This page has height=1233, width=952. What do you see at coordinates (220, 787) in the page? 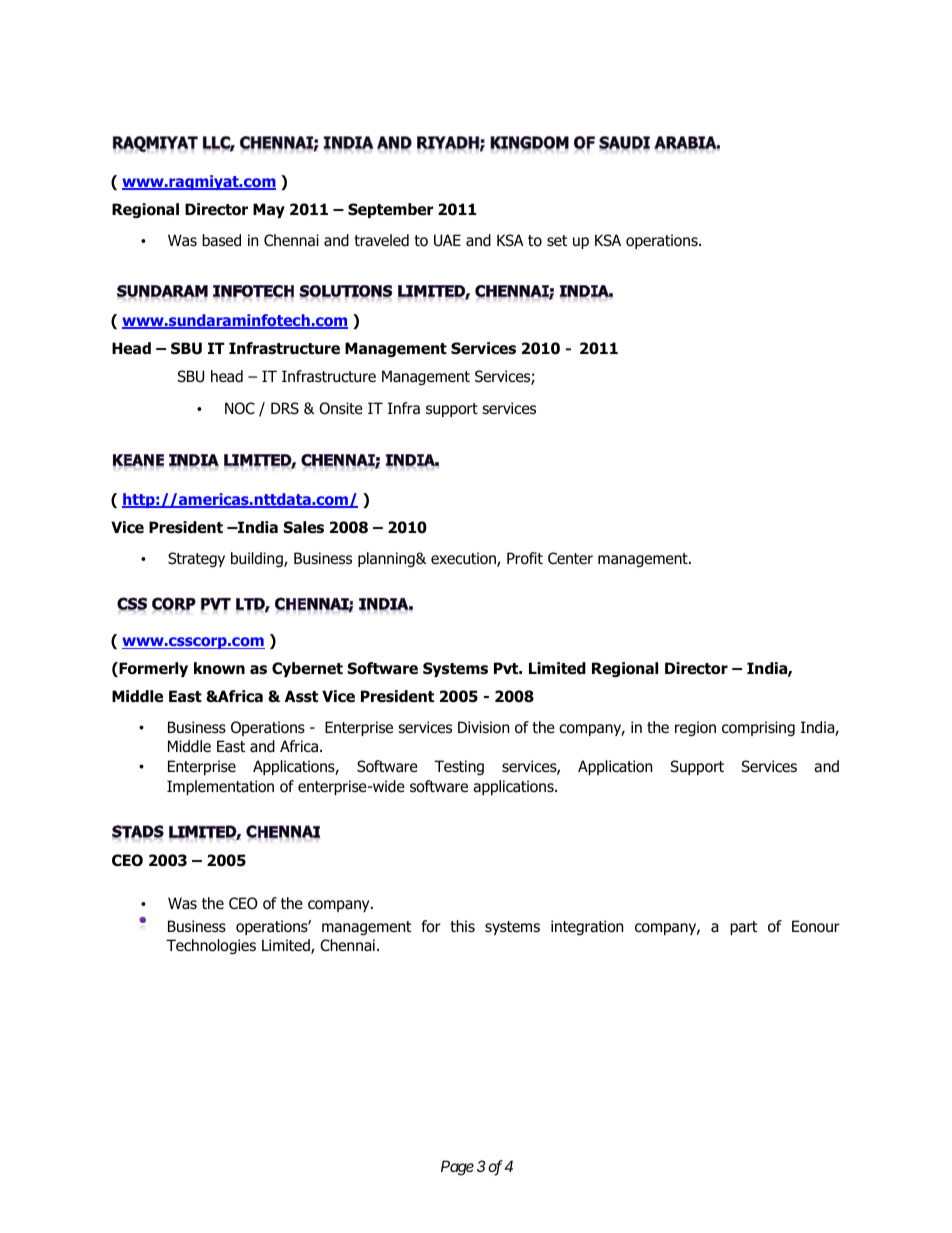
I see `Implementation` at bounding box center [220, 787].
